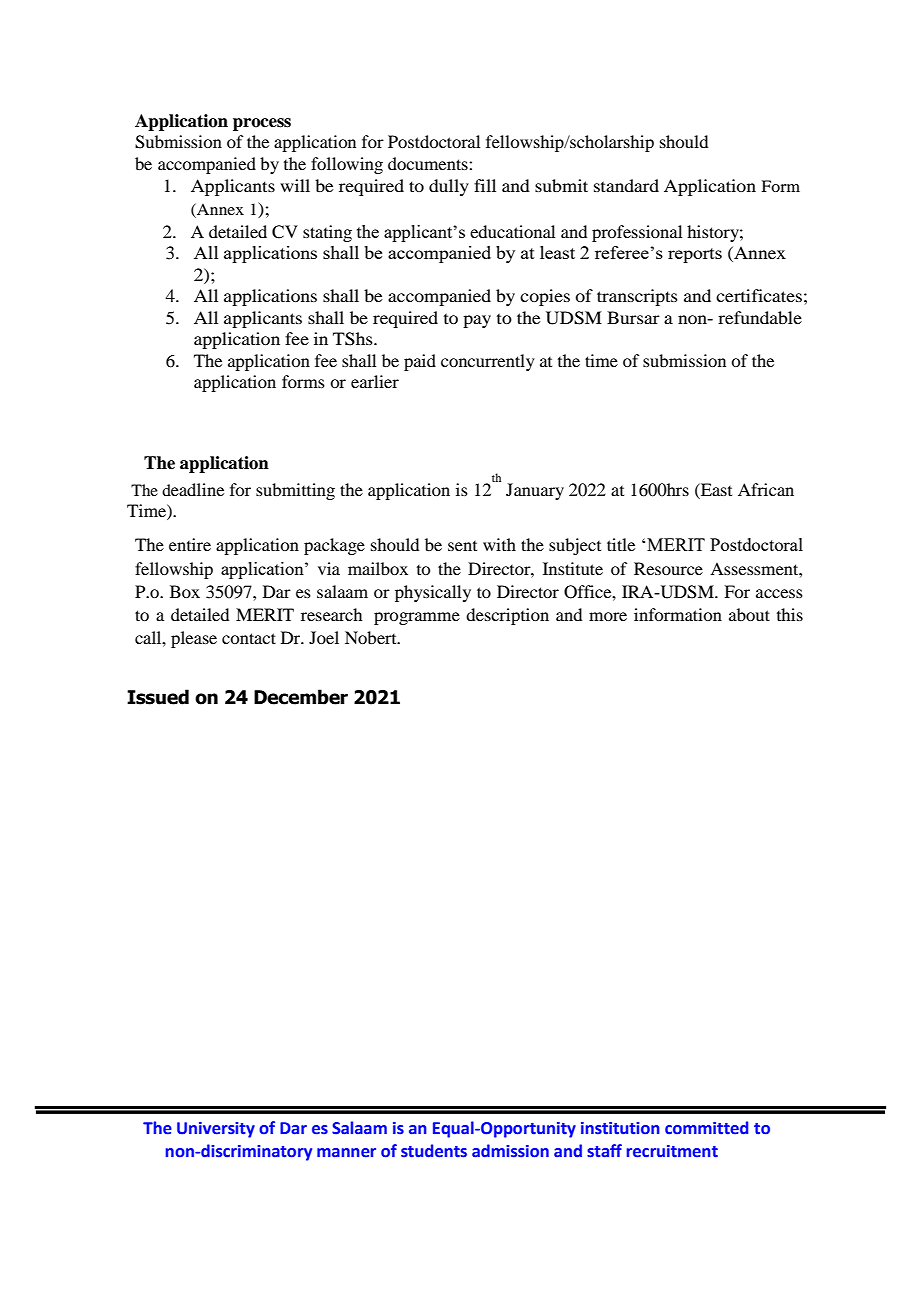 The image size is (924, 1307). Describe the element at coordinates (216, 1130) in the screenshot. I see `University` at that location.
